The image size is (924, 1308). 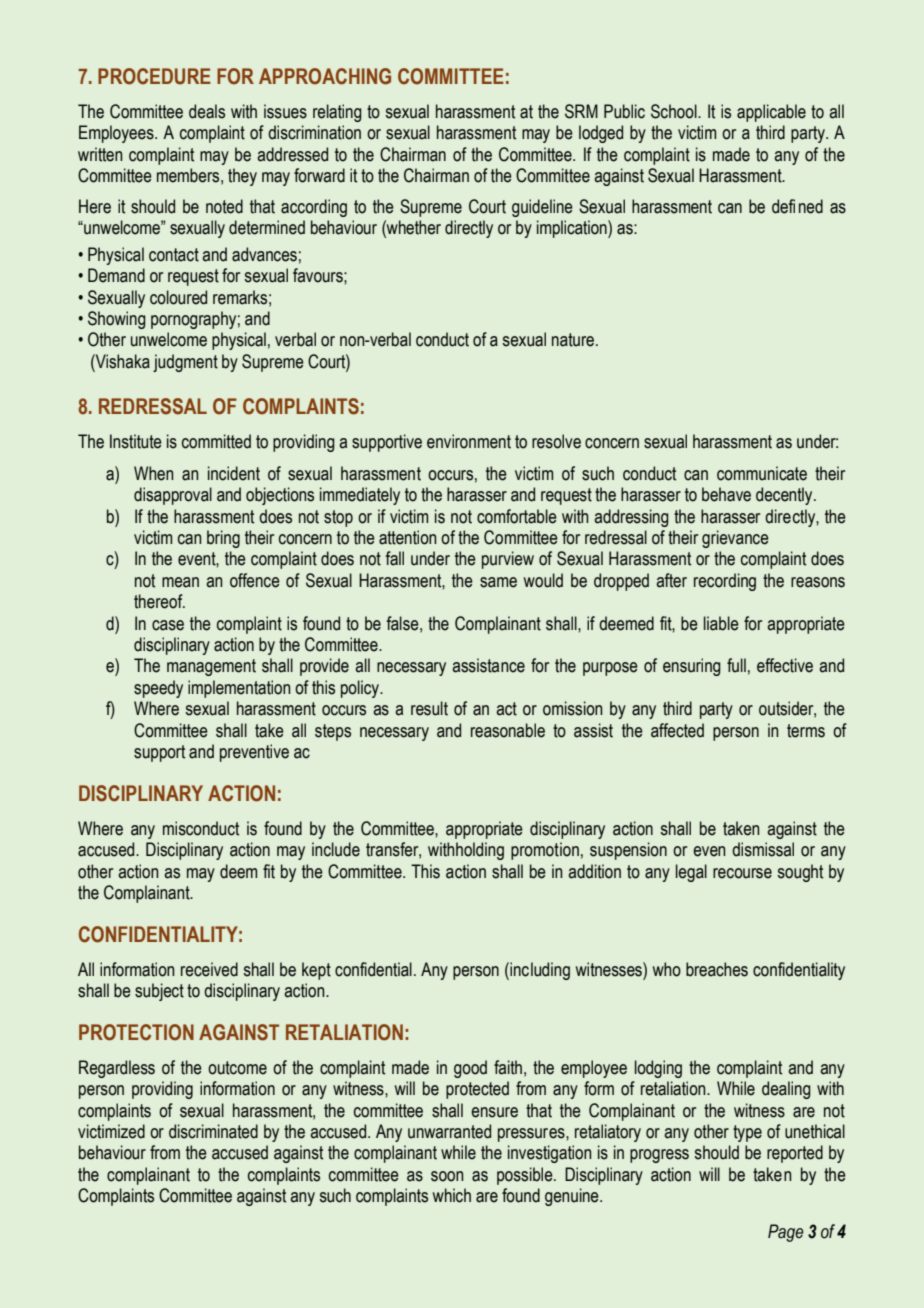 I want to click on dismissal, so click(x=763, y=849).
